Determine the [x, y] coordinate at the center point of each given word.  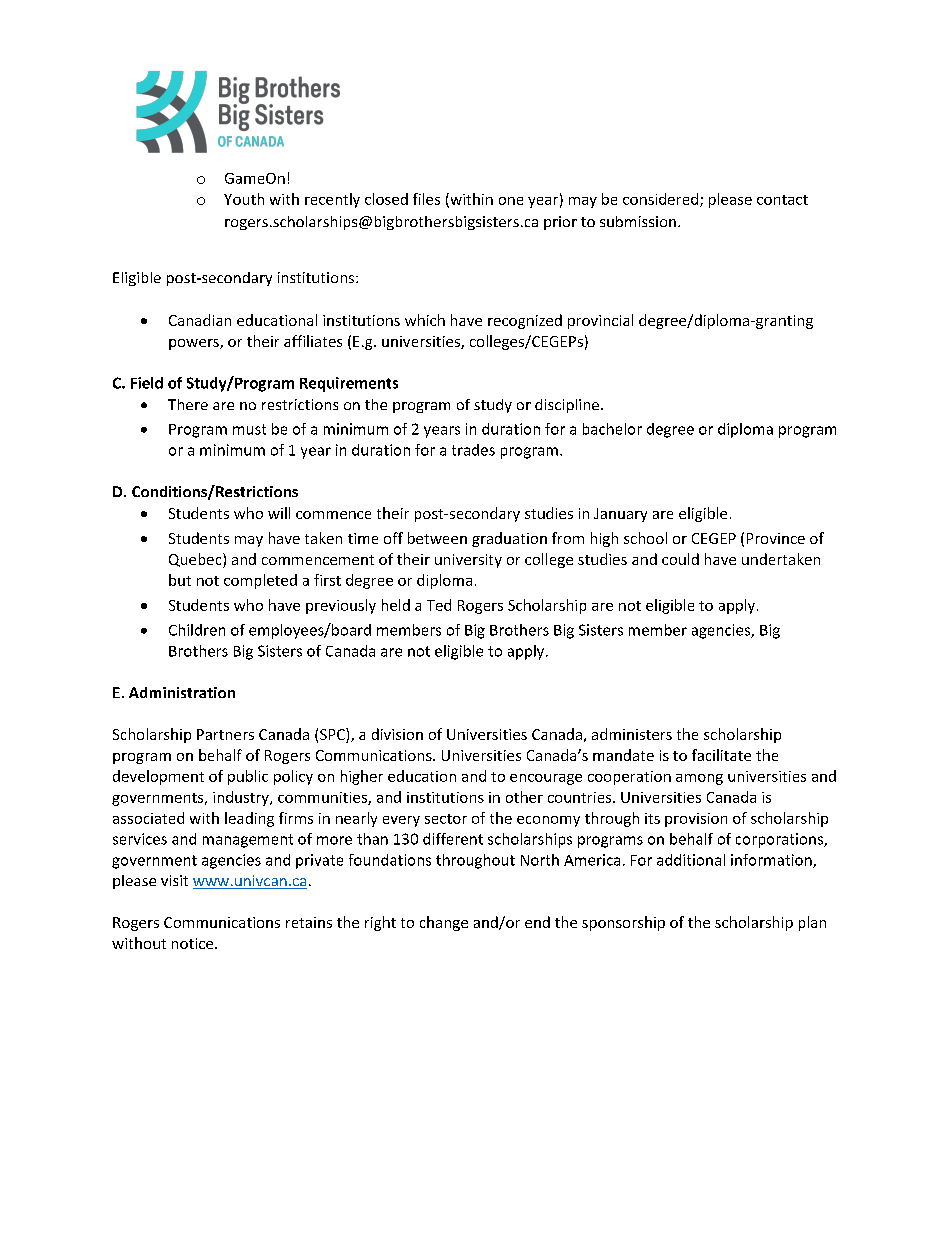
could [680, 559]
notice [194, 943]
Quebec [196, 560]
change [444, 923]
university [468, 561]
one [511, 201]
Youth [244, 199]
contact [782, 200]
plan [812, 923]
